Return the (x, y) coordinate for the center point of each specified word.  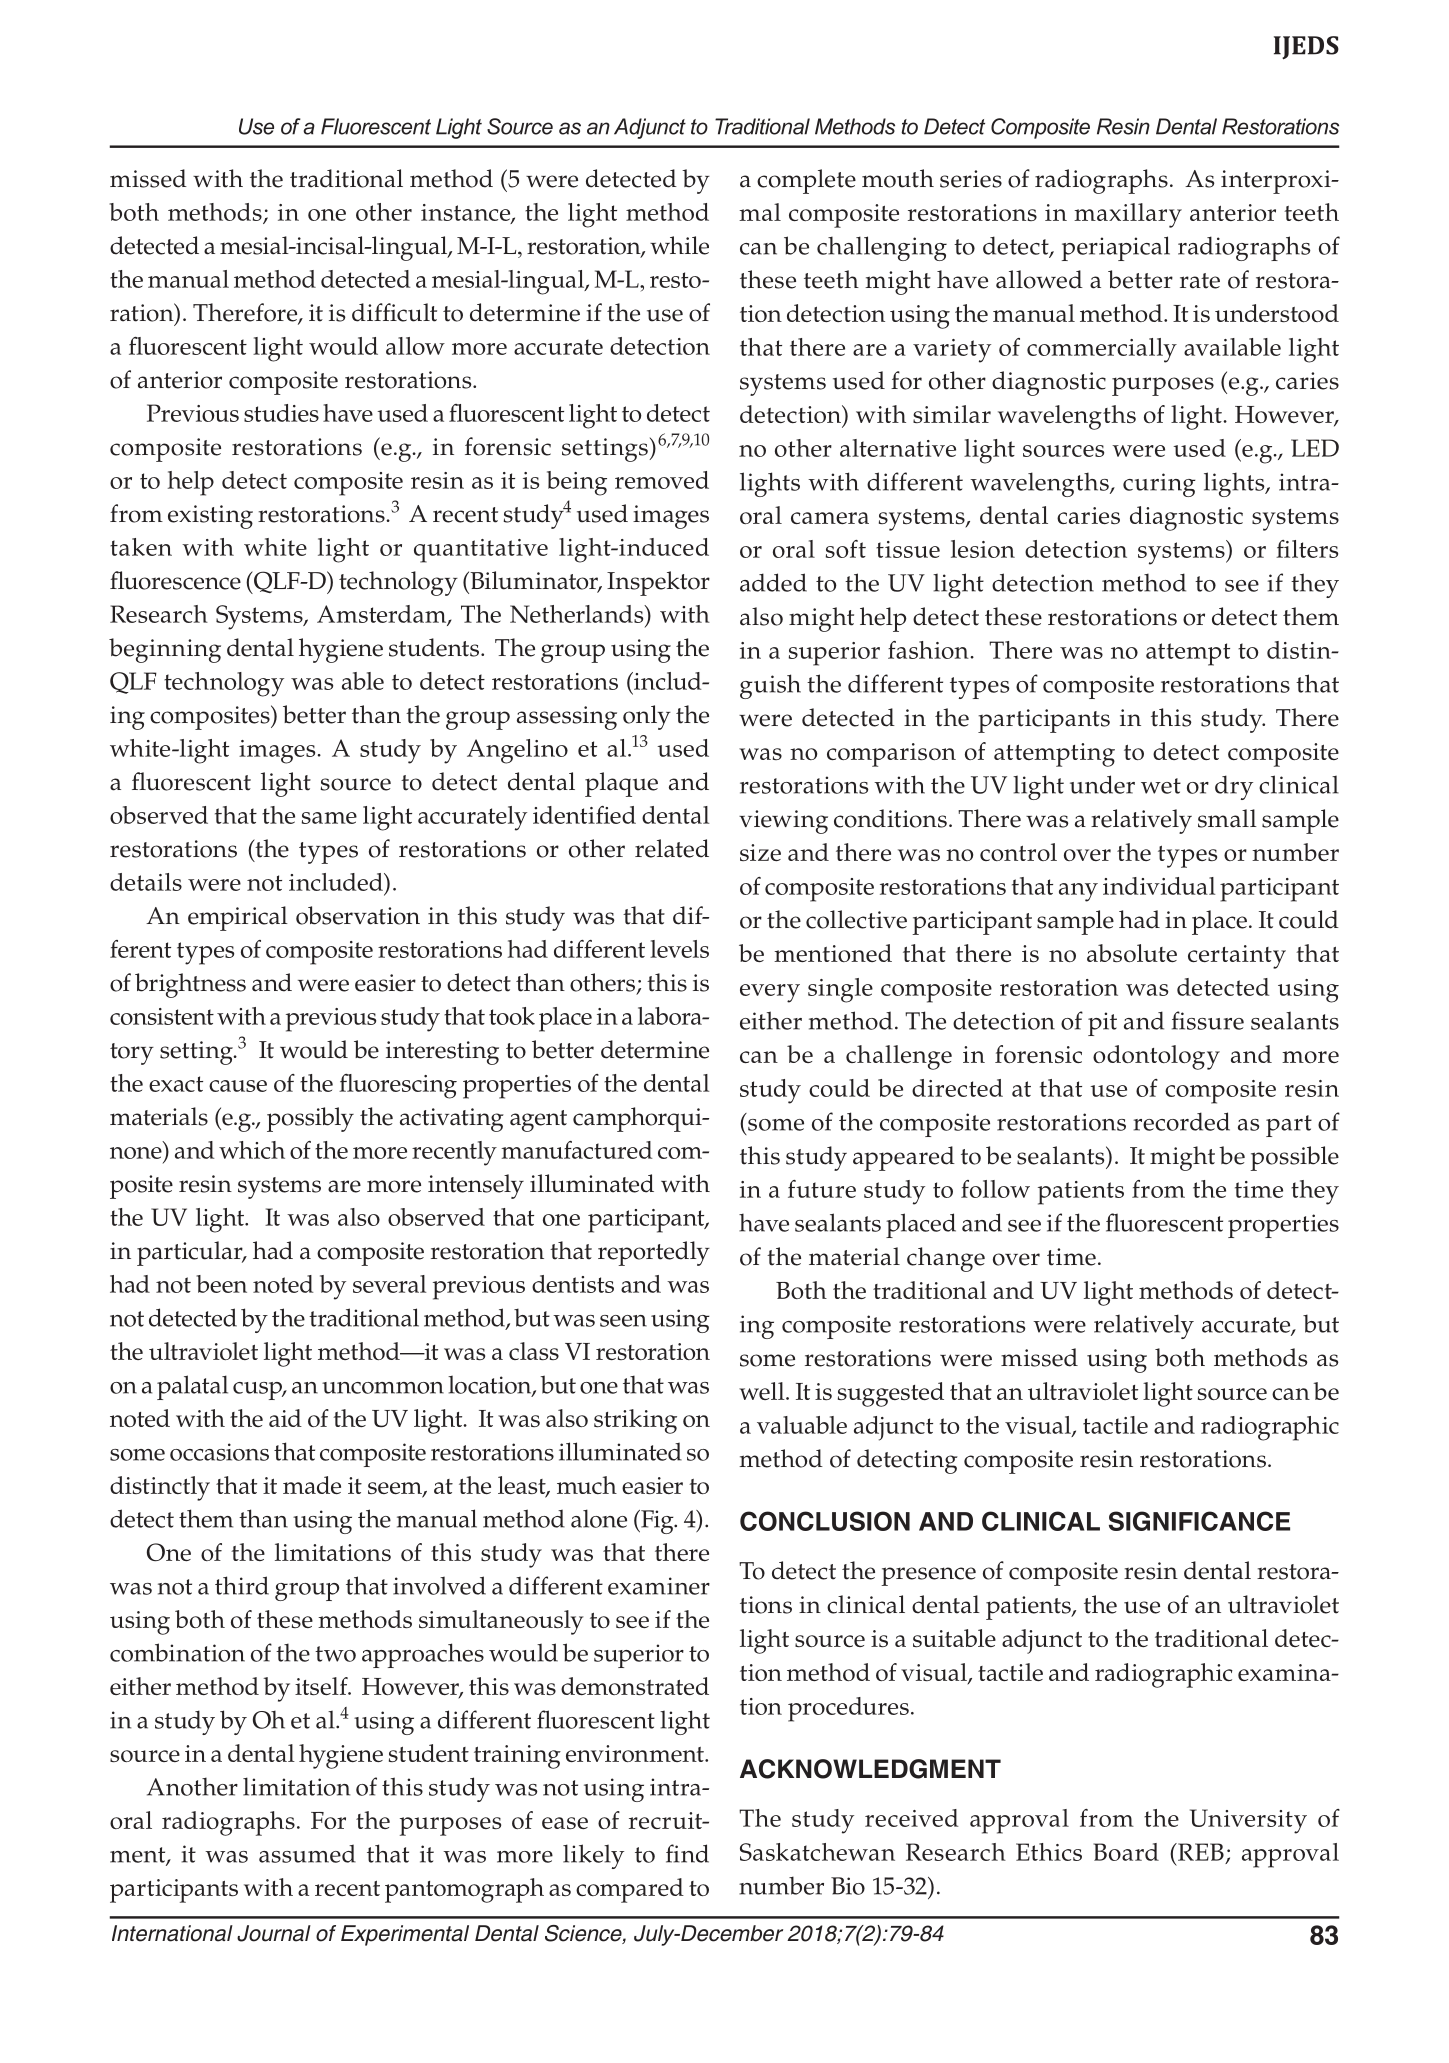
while (679, 245)
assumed (307, 1853)
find (687, 1853)
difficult (394, 312)
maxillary (1128, 215)
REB (1200, 1852)
